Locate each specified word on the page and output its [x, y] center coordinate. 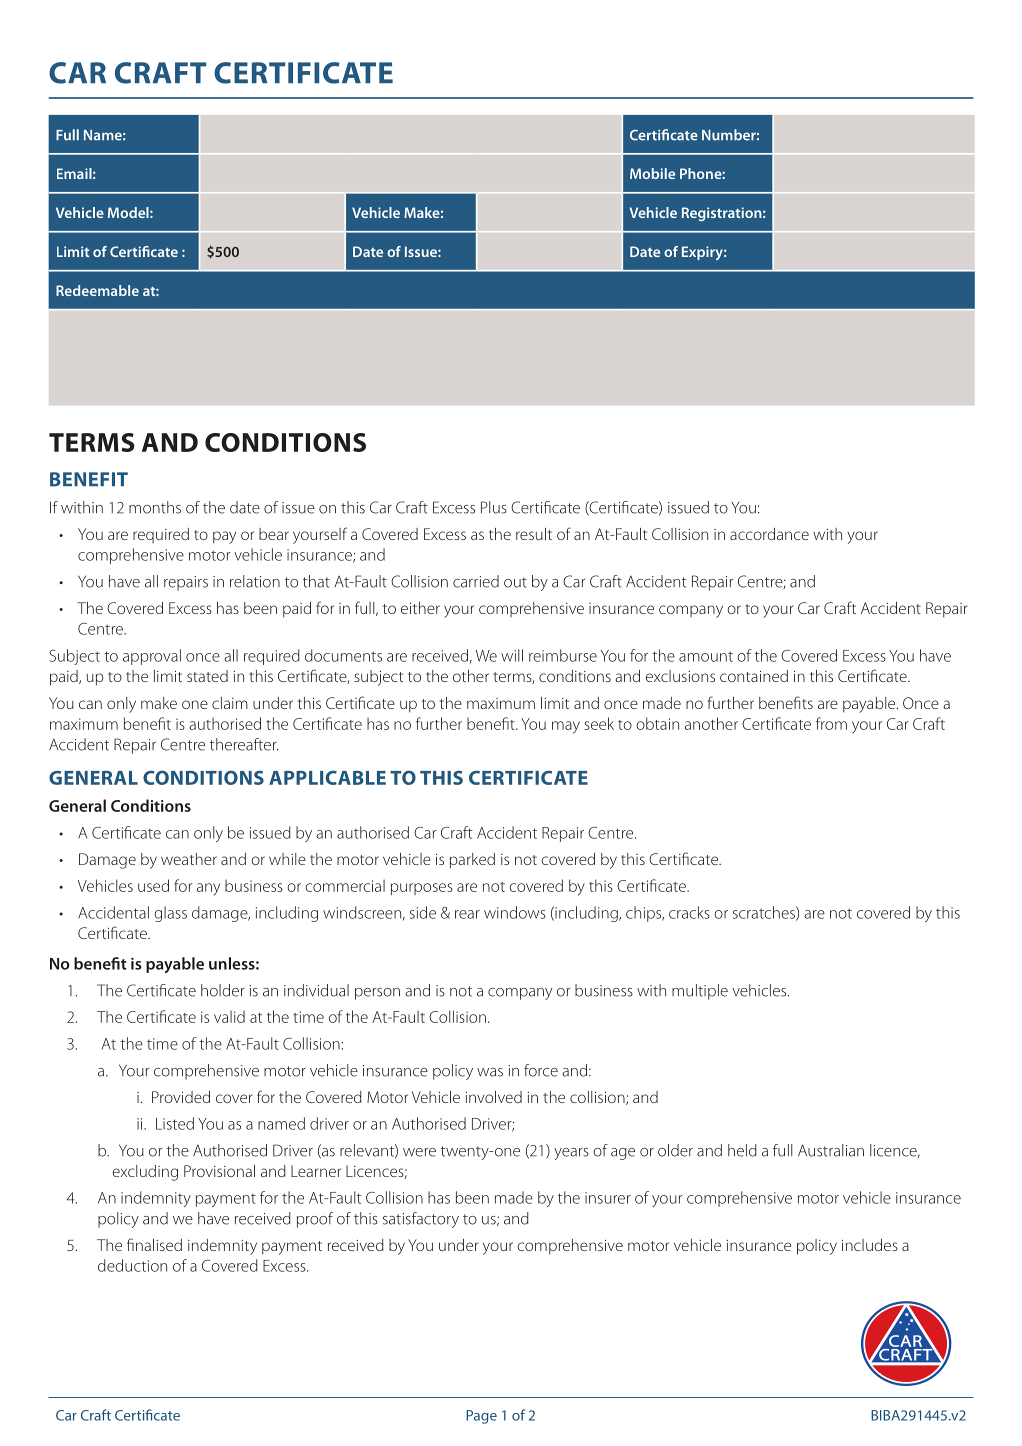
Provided [181, 1097]
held [742, 1150]
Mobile [652, 173]
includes [870, 1245]
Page [481, 1417]
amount [706, 656]
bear [274, 534]
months [155, 507]
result [534, 534]
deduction [132, 1265]
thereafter [244, 744]
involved [493, 1097]
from [831, 723]
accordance [769, 534]
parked [472, 861]
